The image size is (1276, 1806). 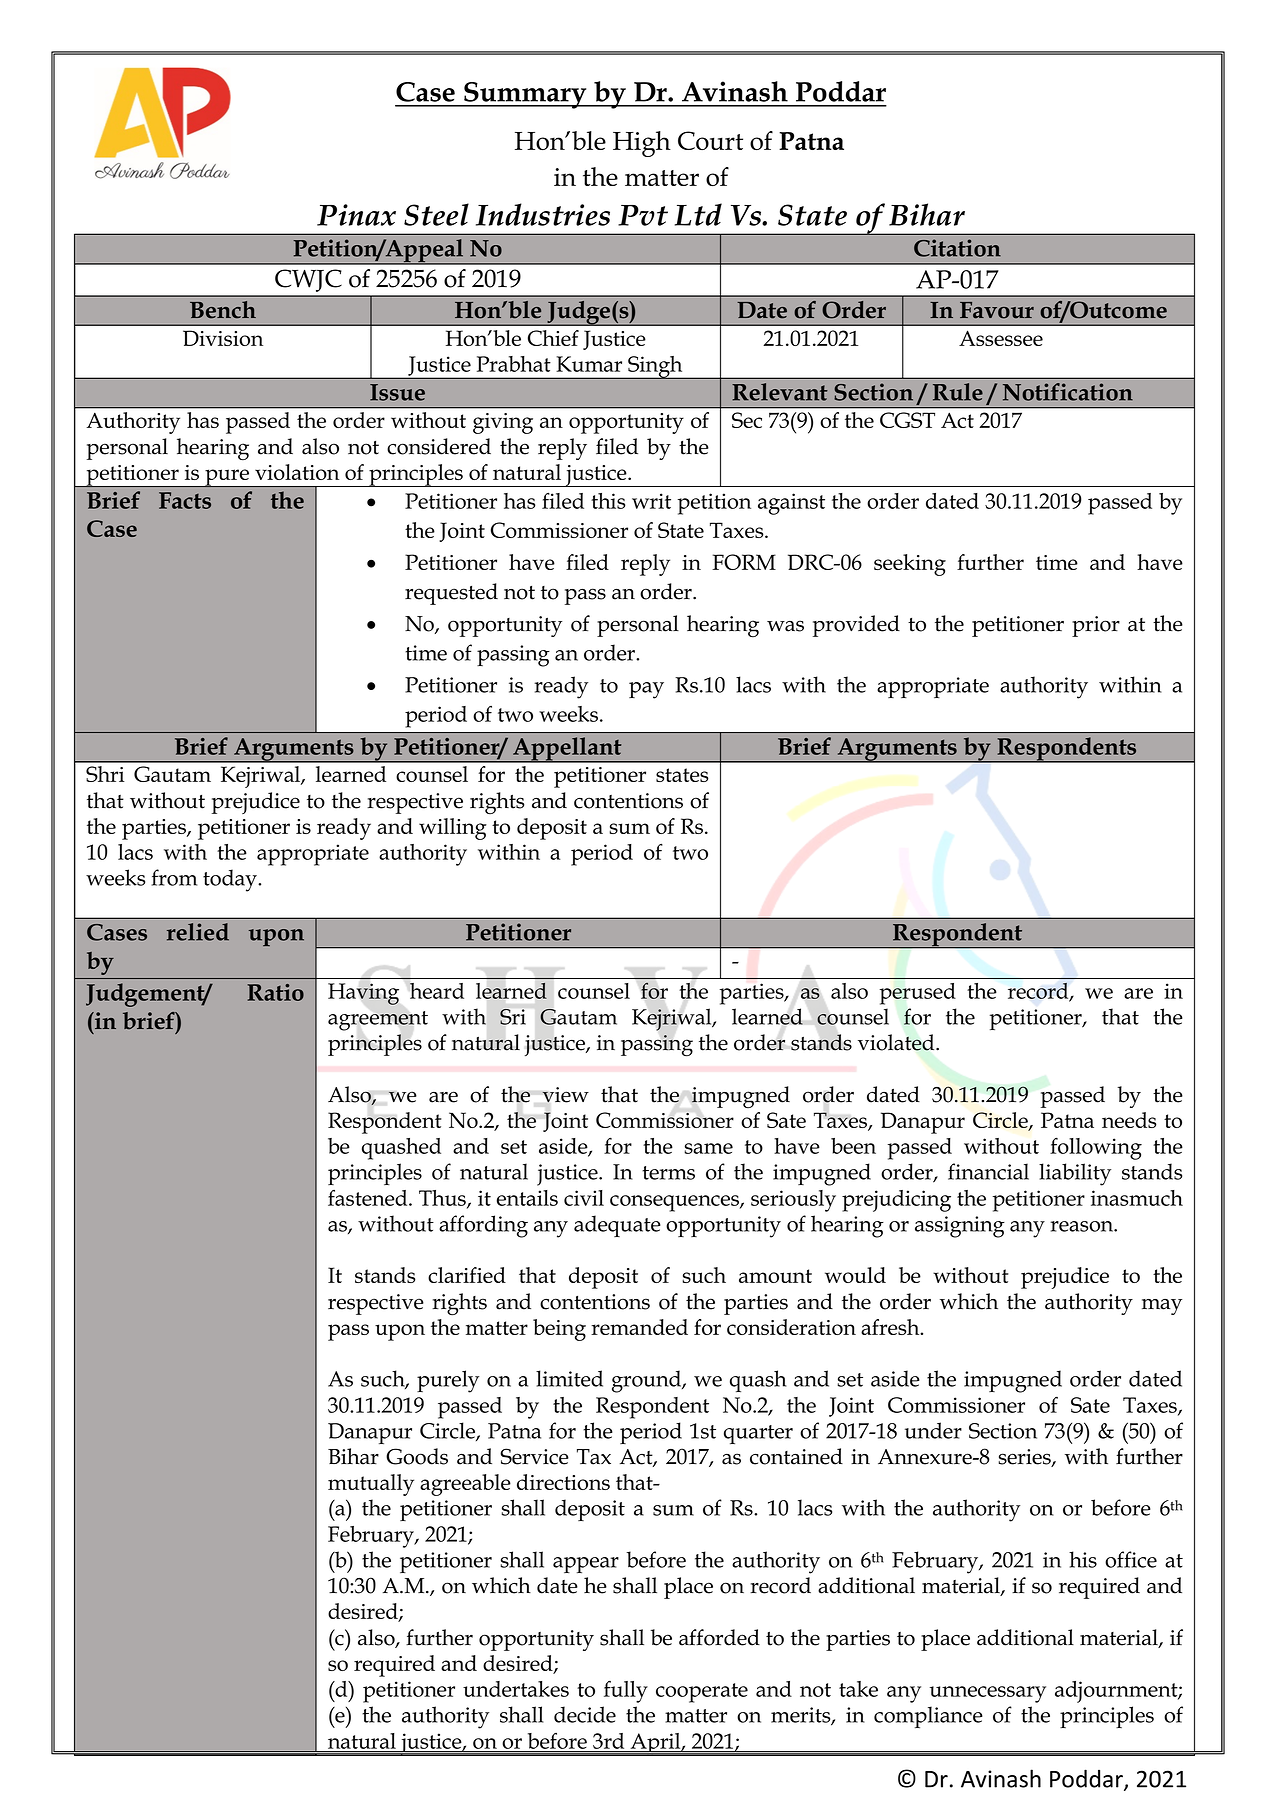 What do you see at coordinates (105, 774) in the document?
I see `Shri` at bounding box center [105, 774].
